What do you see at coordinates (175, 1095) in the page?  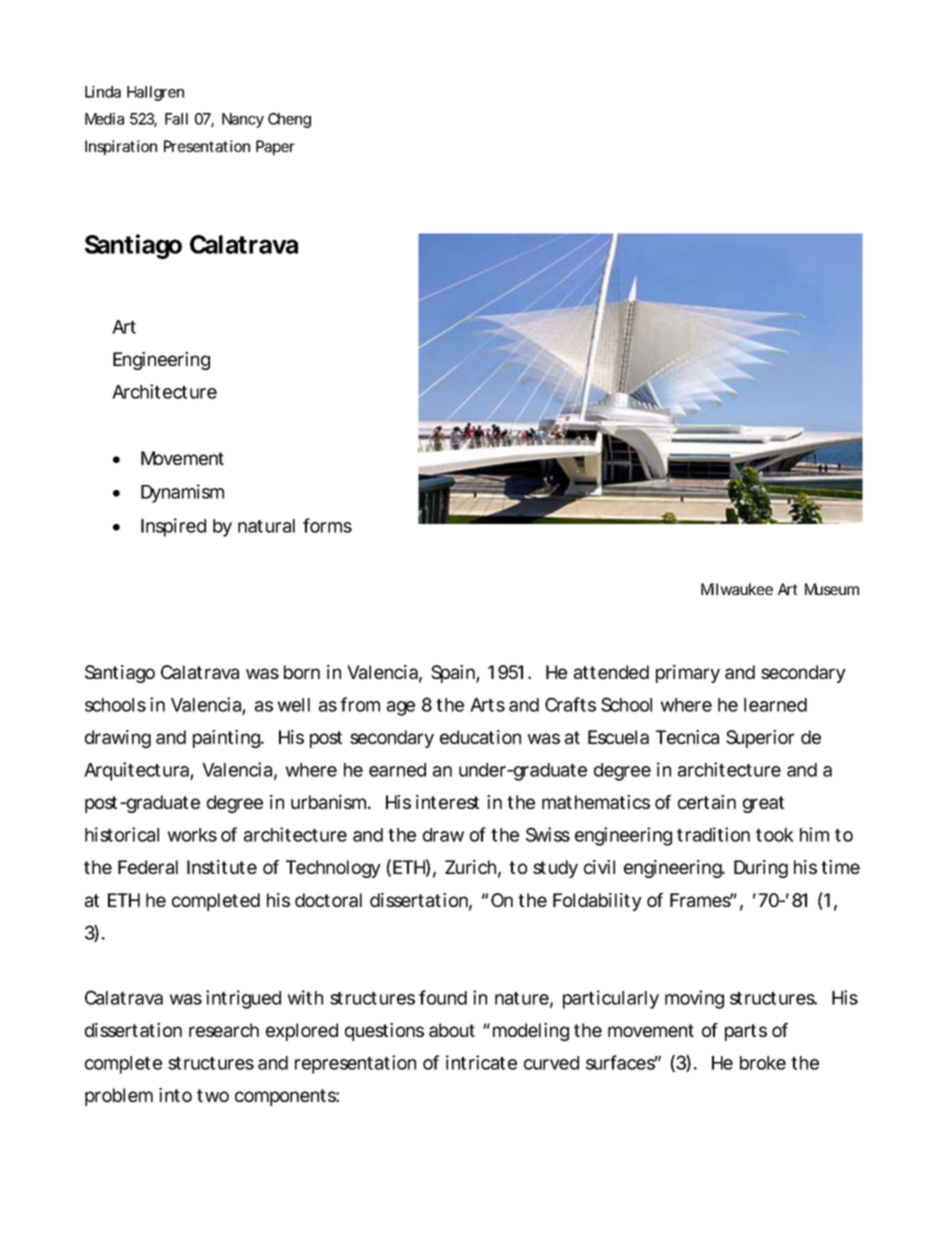 I see `into` at bounding box center [175, 1095].
